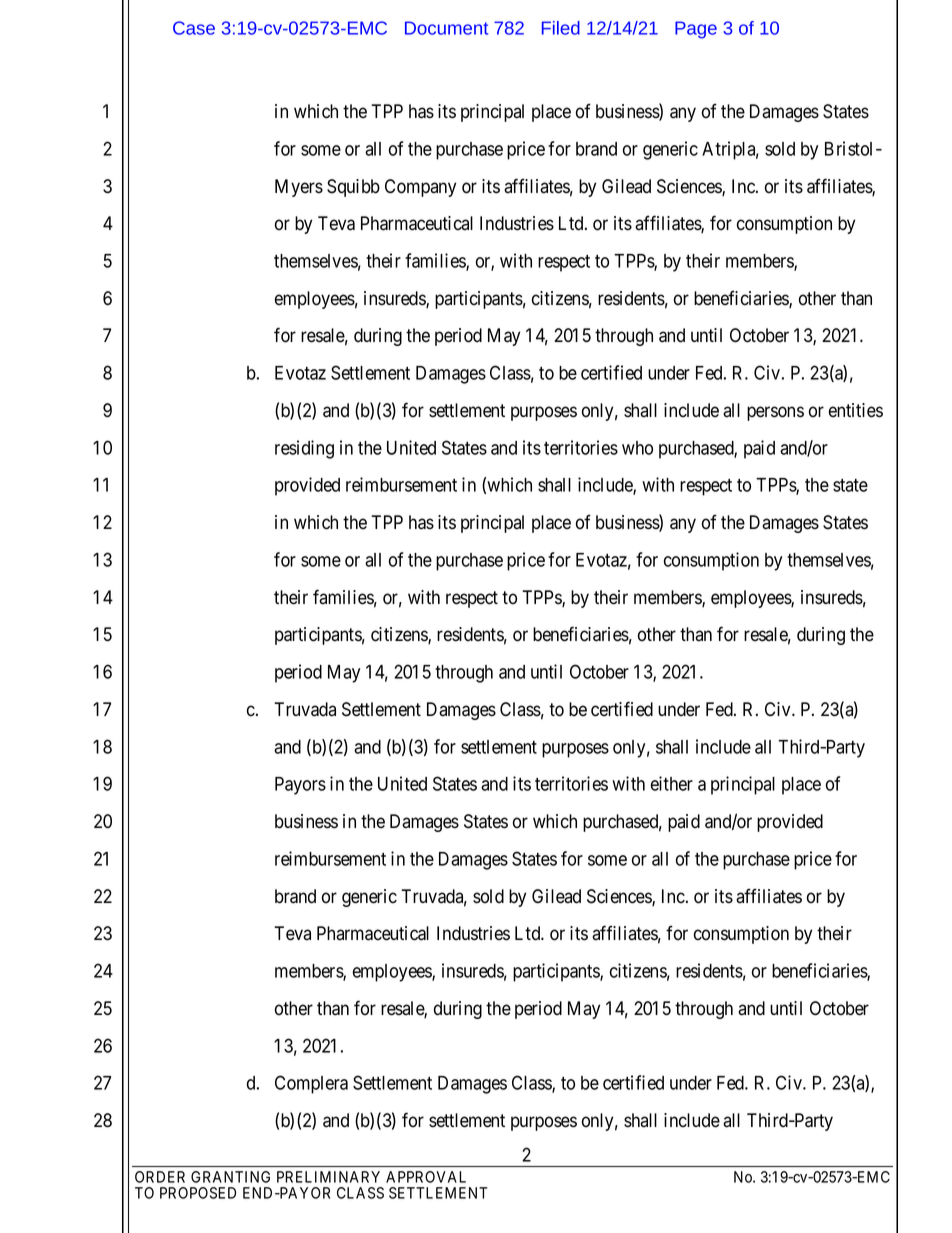  I want to click on Case, so click(194, 28).
